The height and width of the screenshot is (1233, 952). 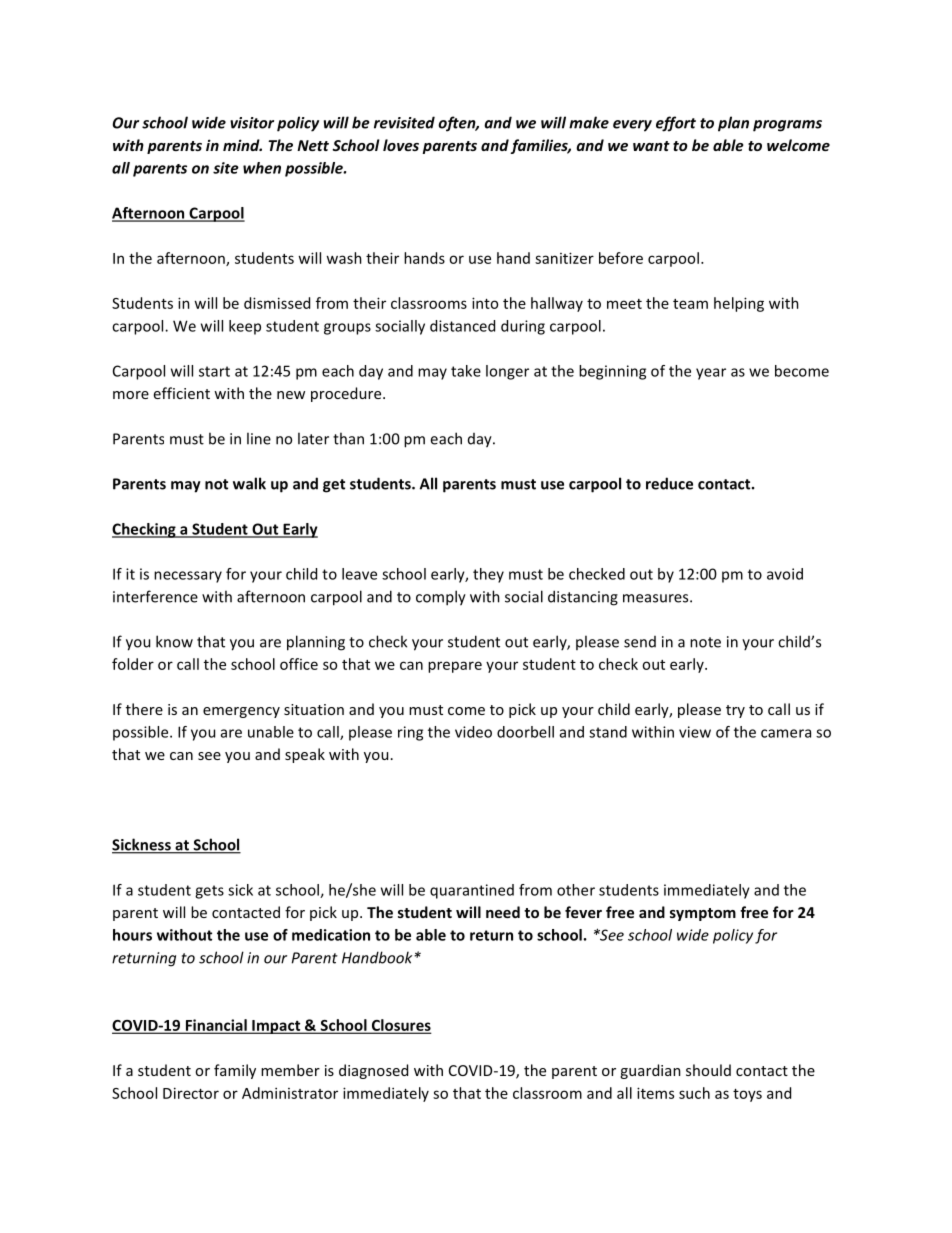 I want to click on necessary, so click(x=188, y=577).
